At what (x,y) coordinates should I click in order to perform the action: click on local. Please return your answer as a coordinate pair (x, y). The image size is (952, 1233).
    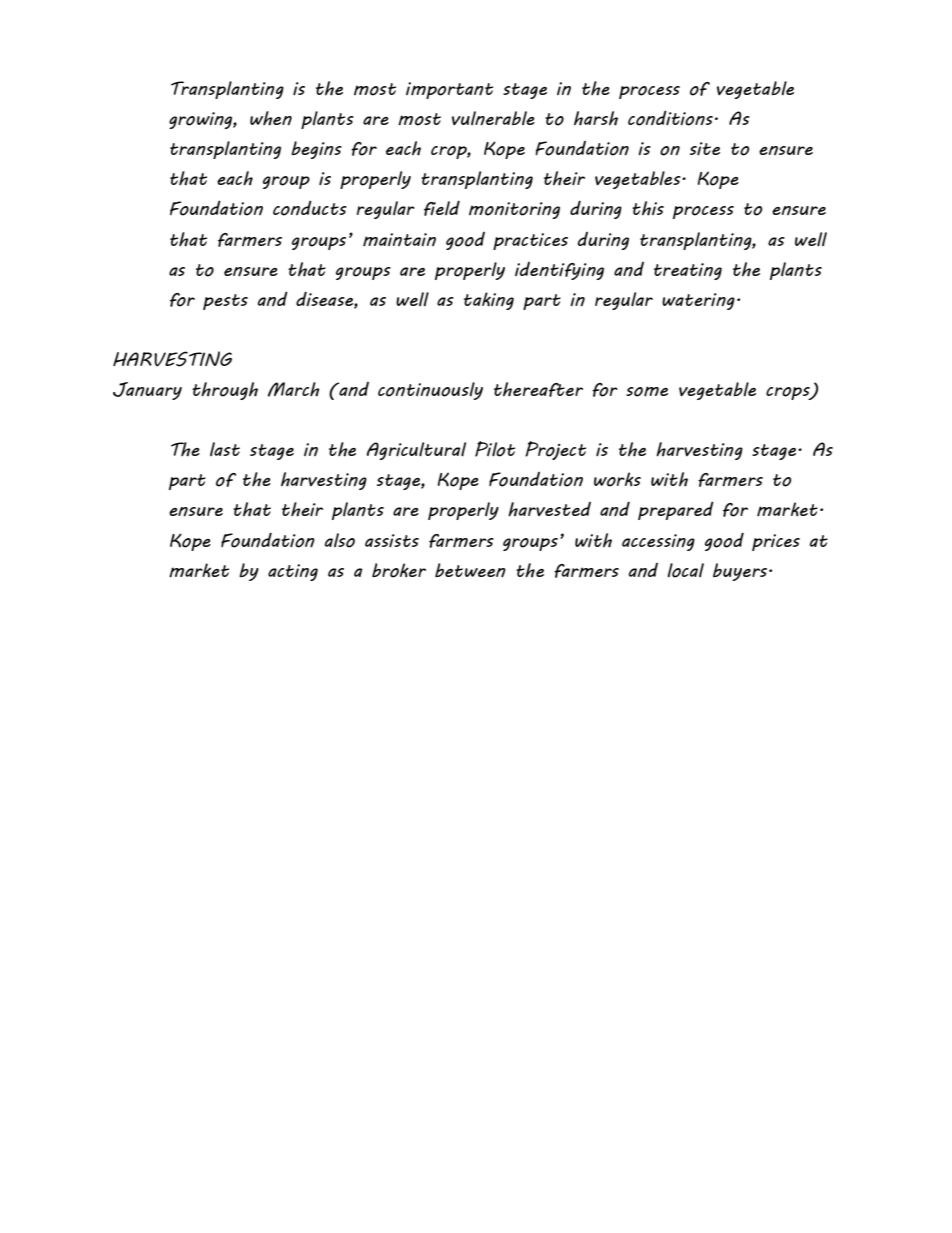
    Looking at the image, I should click on (686, 570).
